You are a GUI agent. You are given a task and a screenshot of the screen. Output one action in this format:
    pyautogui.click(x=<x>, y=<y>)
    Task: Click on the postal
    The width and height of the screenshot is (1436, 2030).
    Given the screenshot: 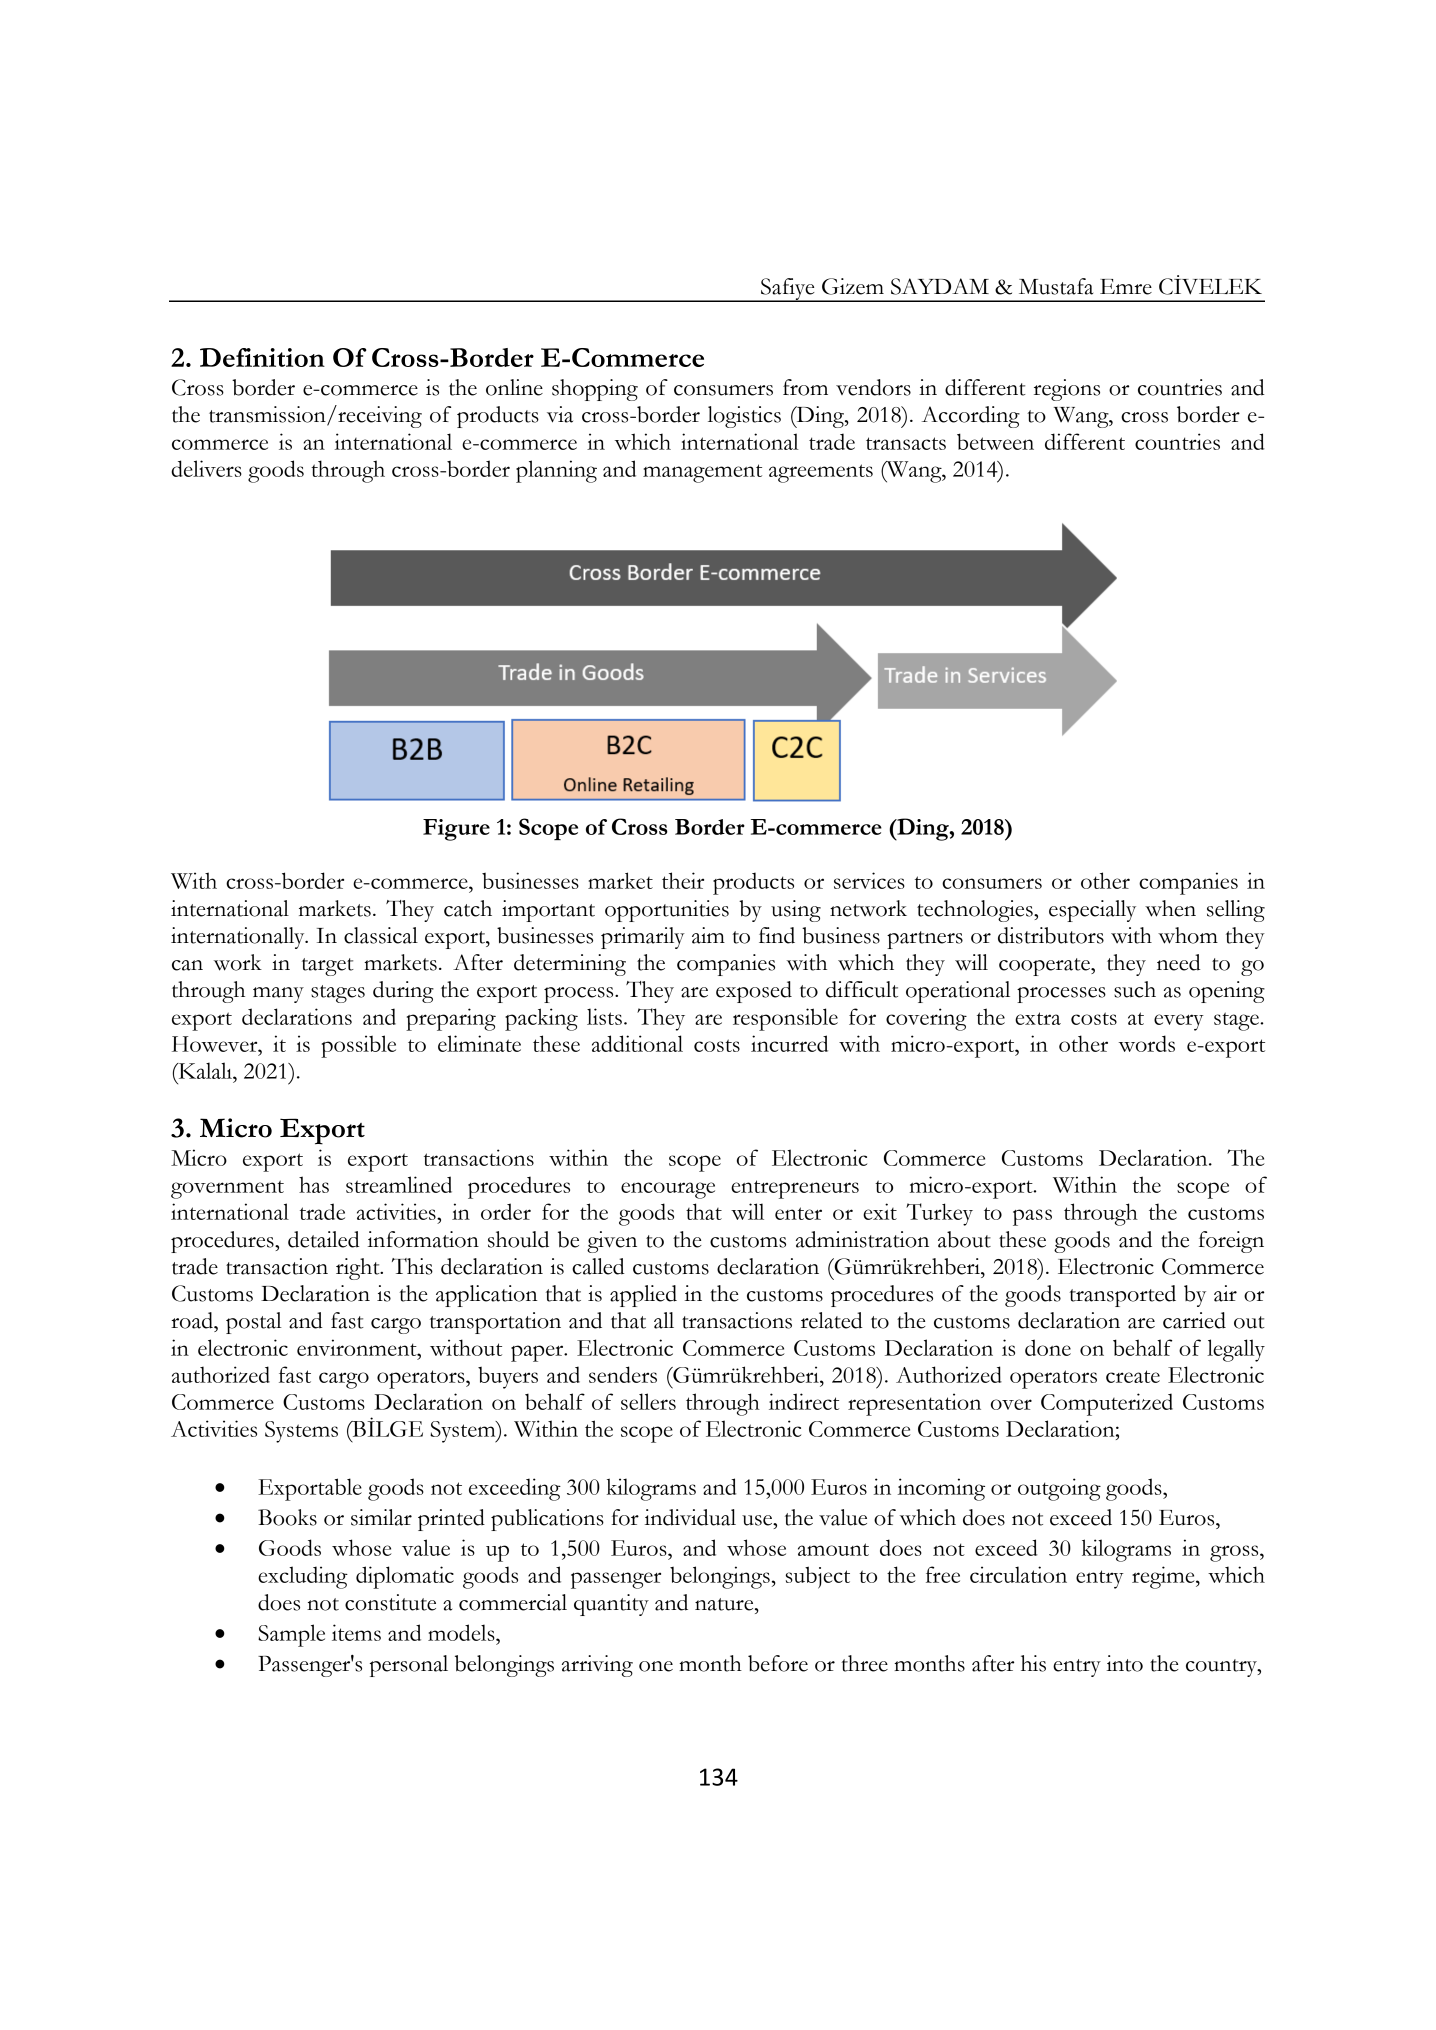 What is the action you would take?
    pyautogui.click(x=254, y=1323)
